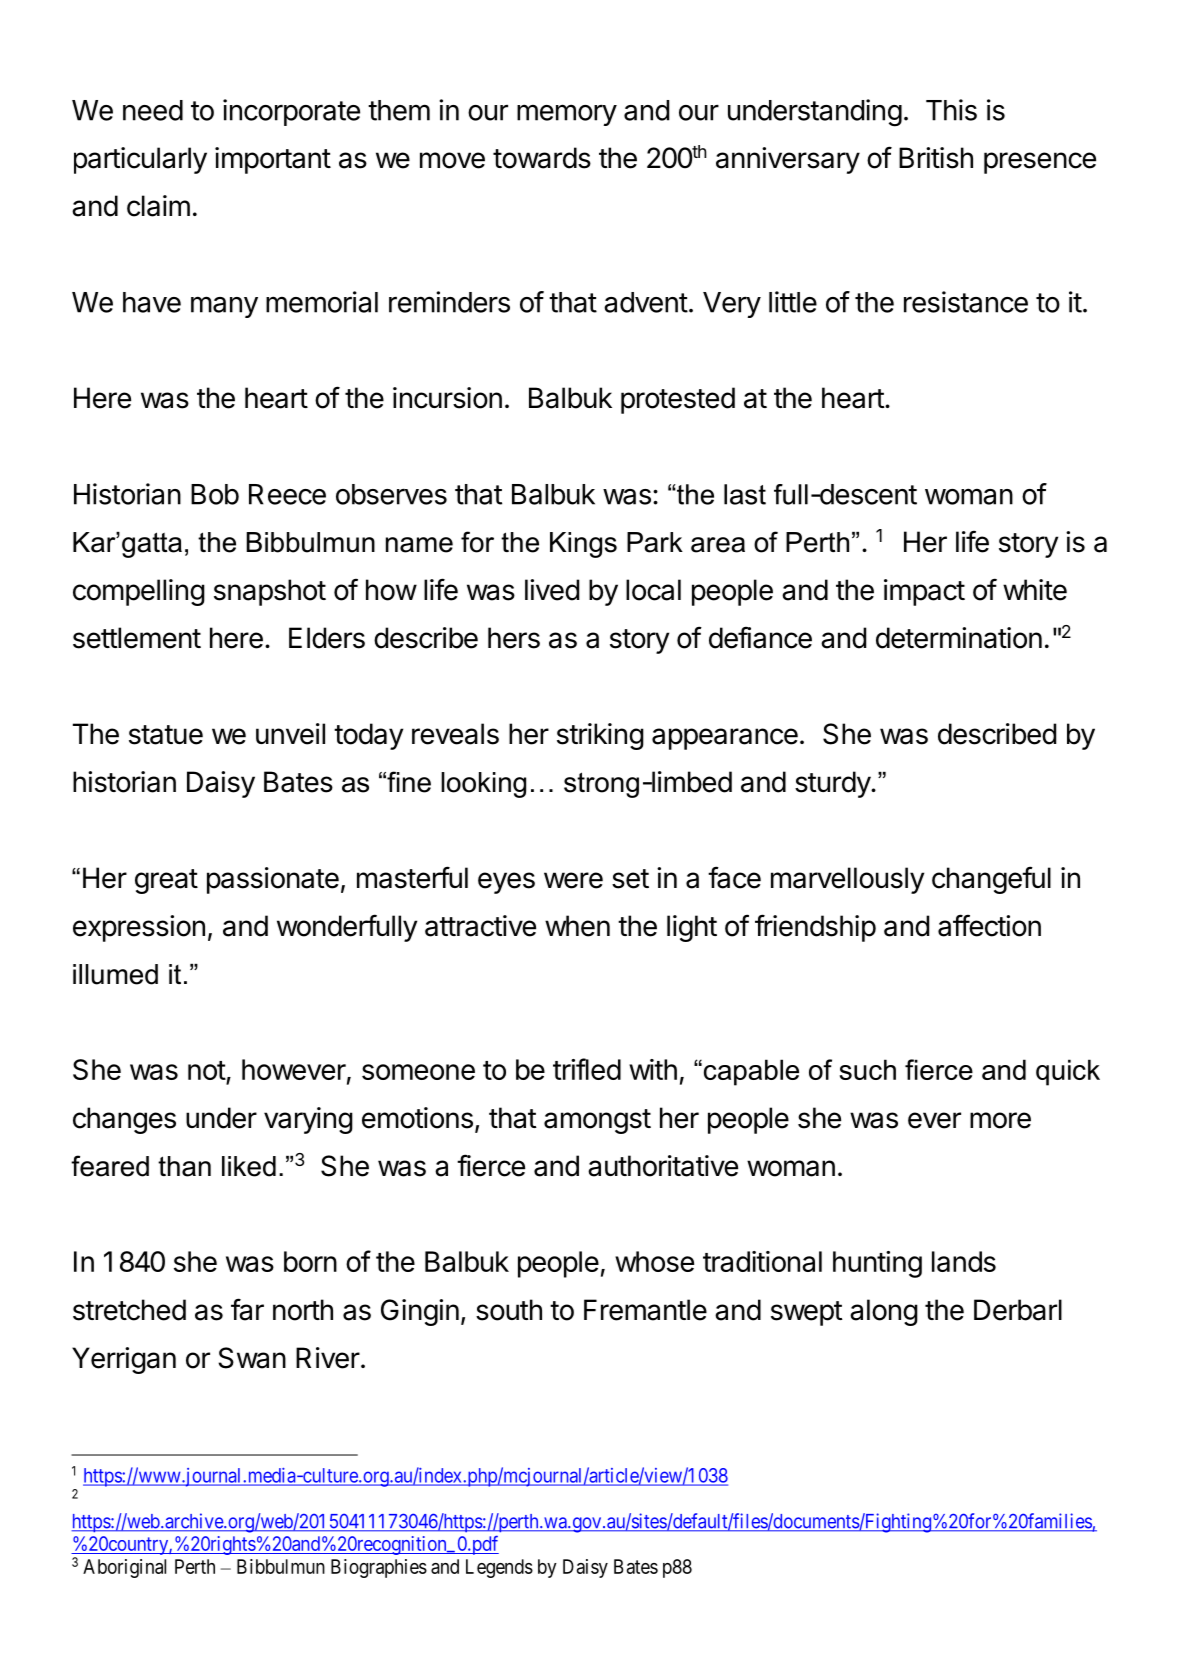  Describe the element at coordinates (989, 925) in the screenshot. I see `affection` at that location.
